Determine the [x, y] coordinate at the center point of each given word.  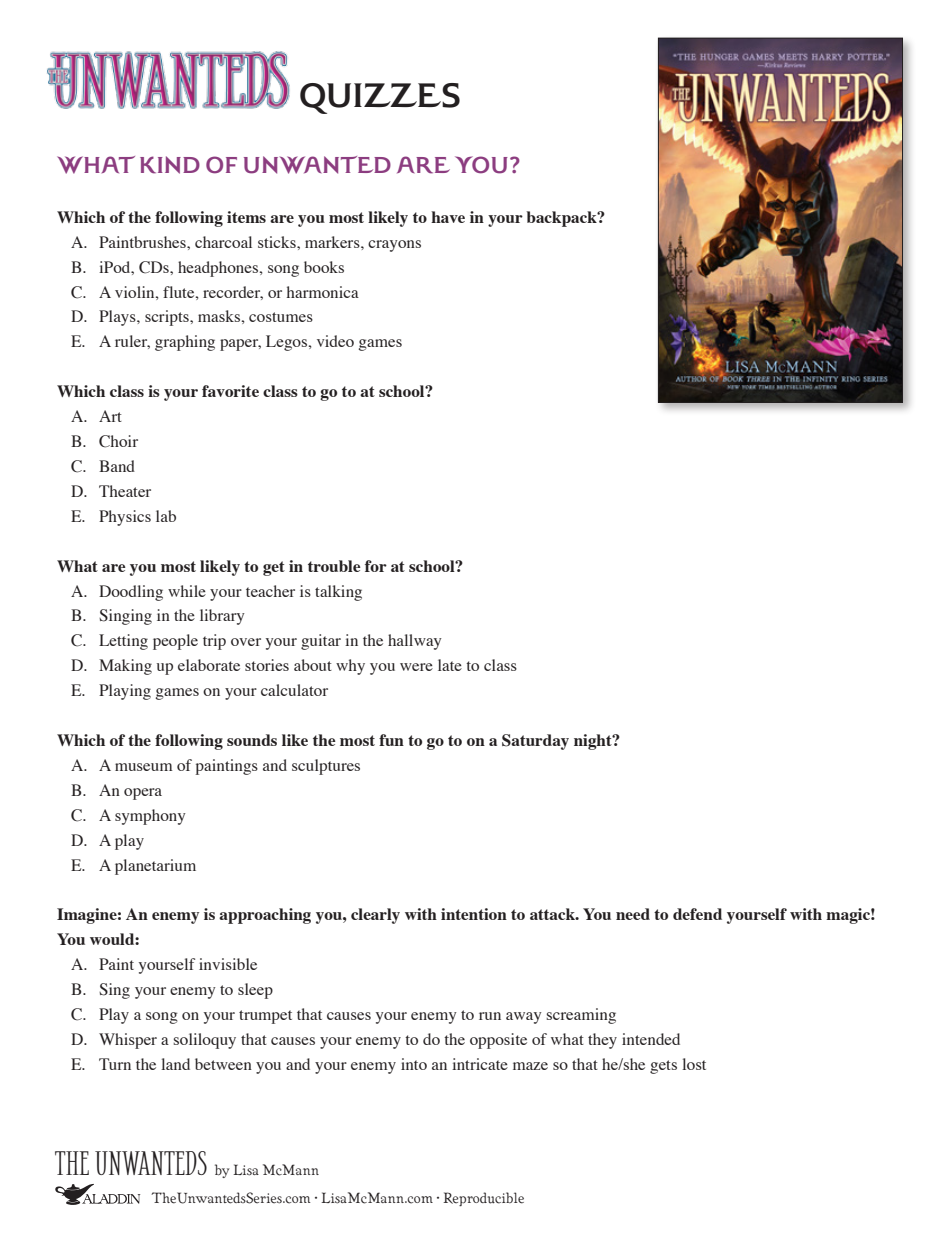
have [448, 217]
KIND [170, 165]
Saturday [535, 742]
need [633, 914]
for [376, 566]
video [335, 341]
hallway [415, 642]
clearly [375, 916]
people [175, 642]
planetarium [155, 867]
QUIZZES [380, 98]
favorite [230, 391]
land [175, 1064]
